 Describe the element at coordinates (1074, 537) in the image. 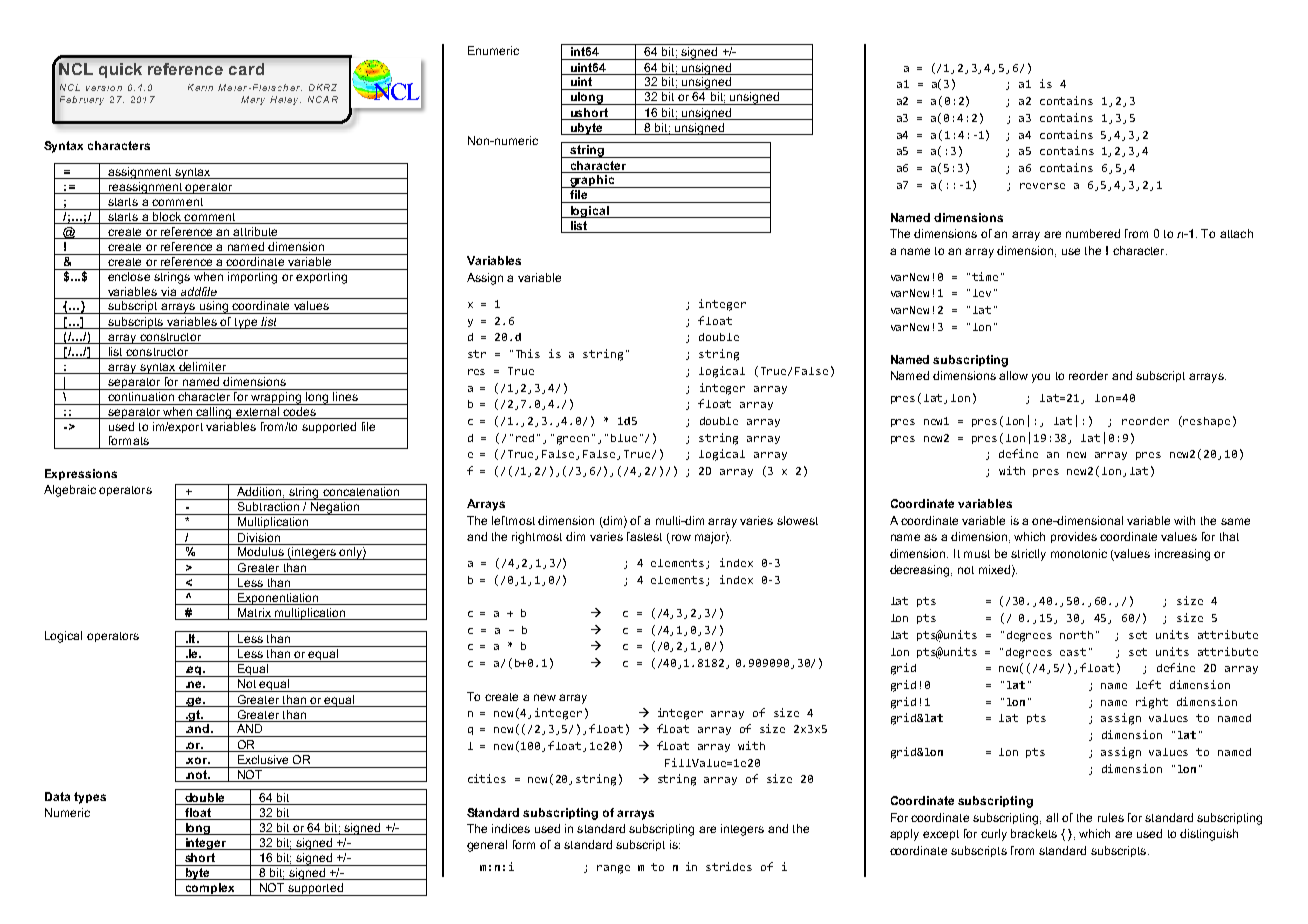

I see `provides` at that location.
